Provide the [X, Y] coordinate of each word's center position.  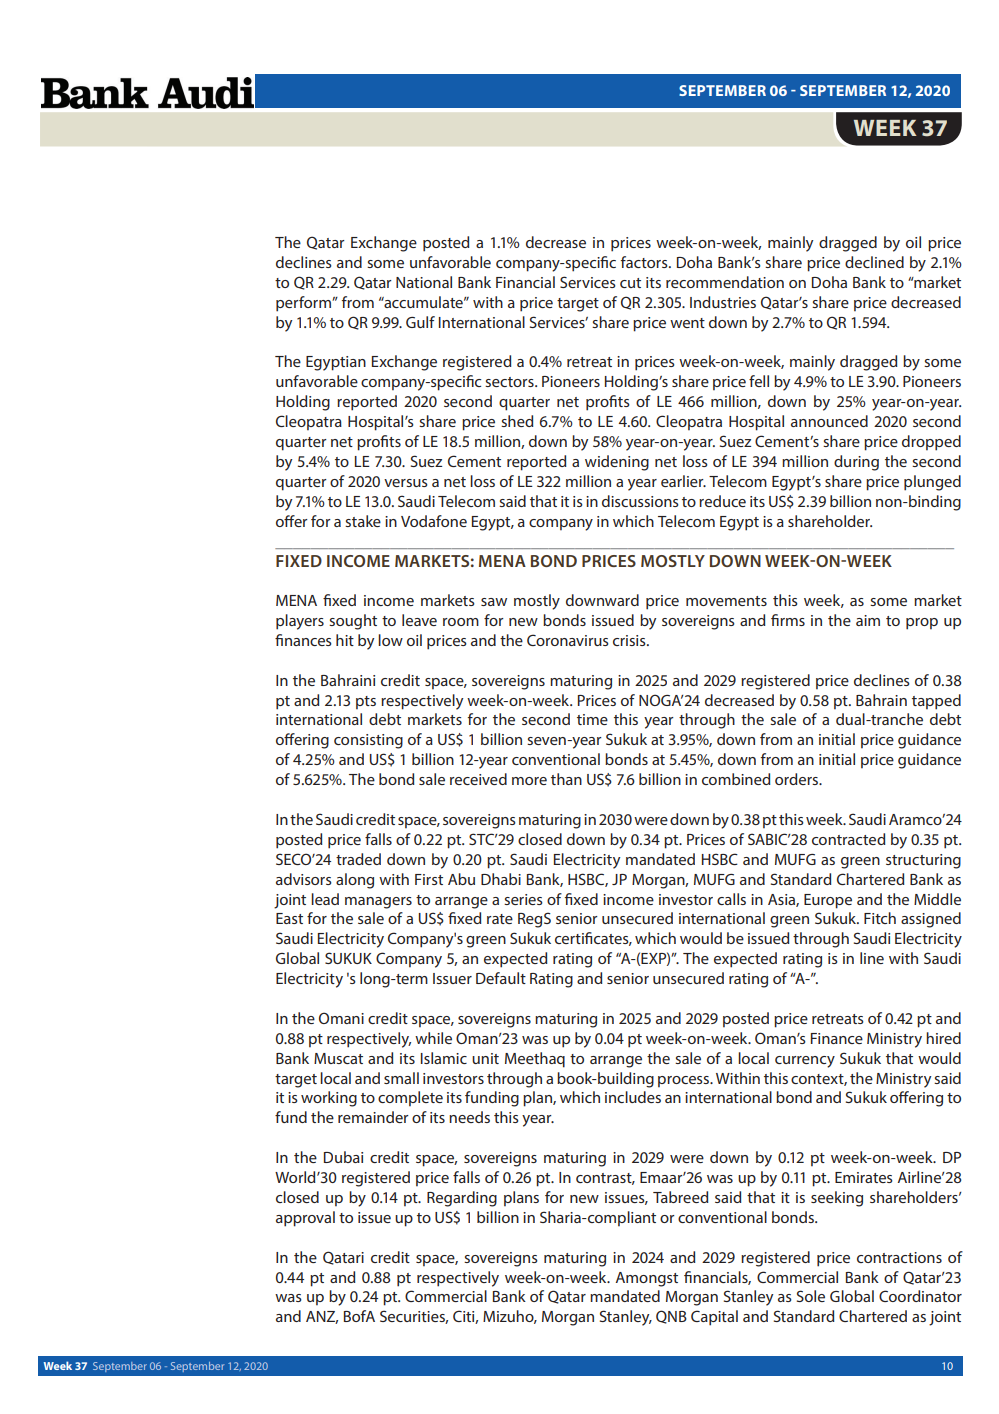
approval [305, 1219]
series [523, 899]
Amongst [647, 1279]
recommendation [725, 282]
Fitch [880, 918]
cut [630, 283]
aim [868, 620]
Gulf [420, 322]
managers [378, 903]
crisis [630, 640]
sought [353, 622]
